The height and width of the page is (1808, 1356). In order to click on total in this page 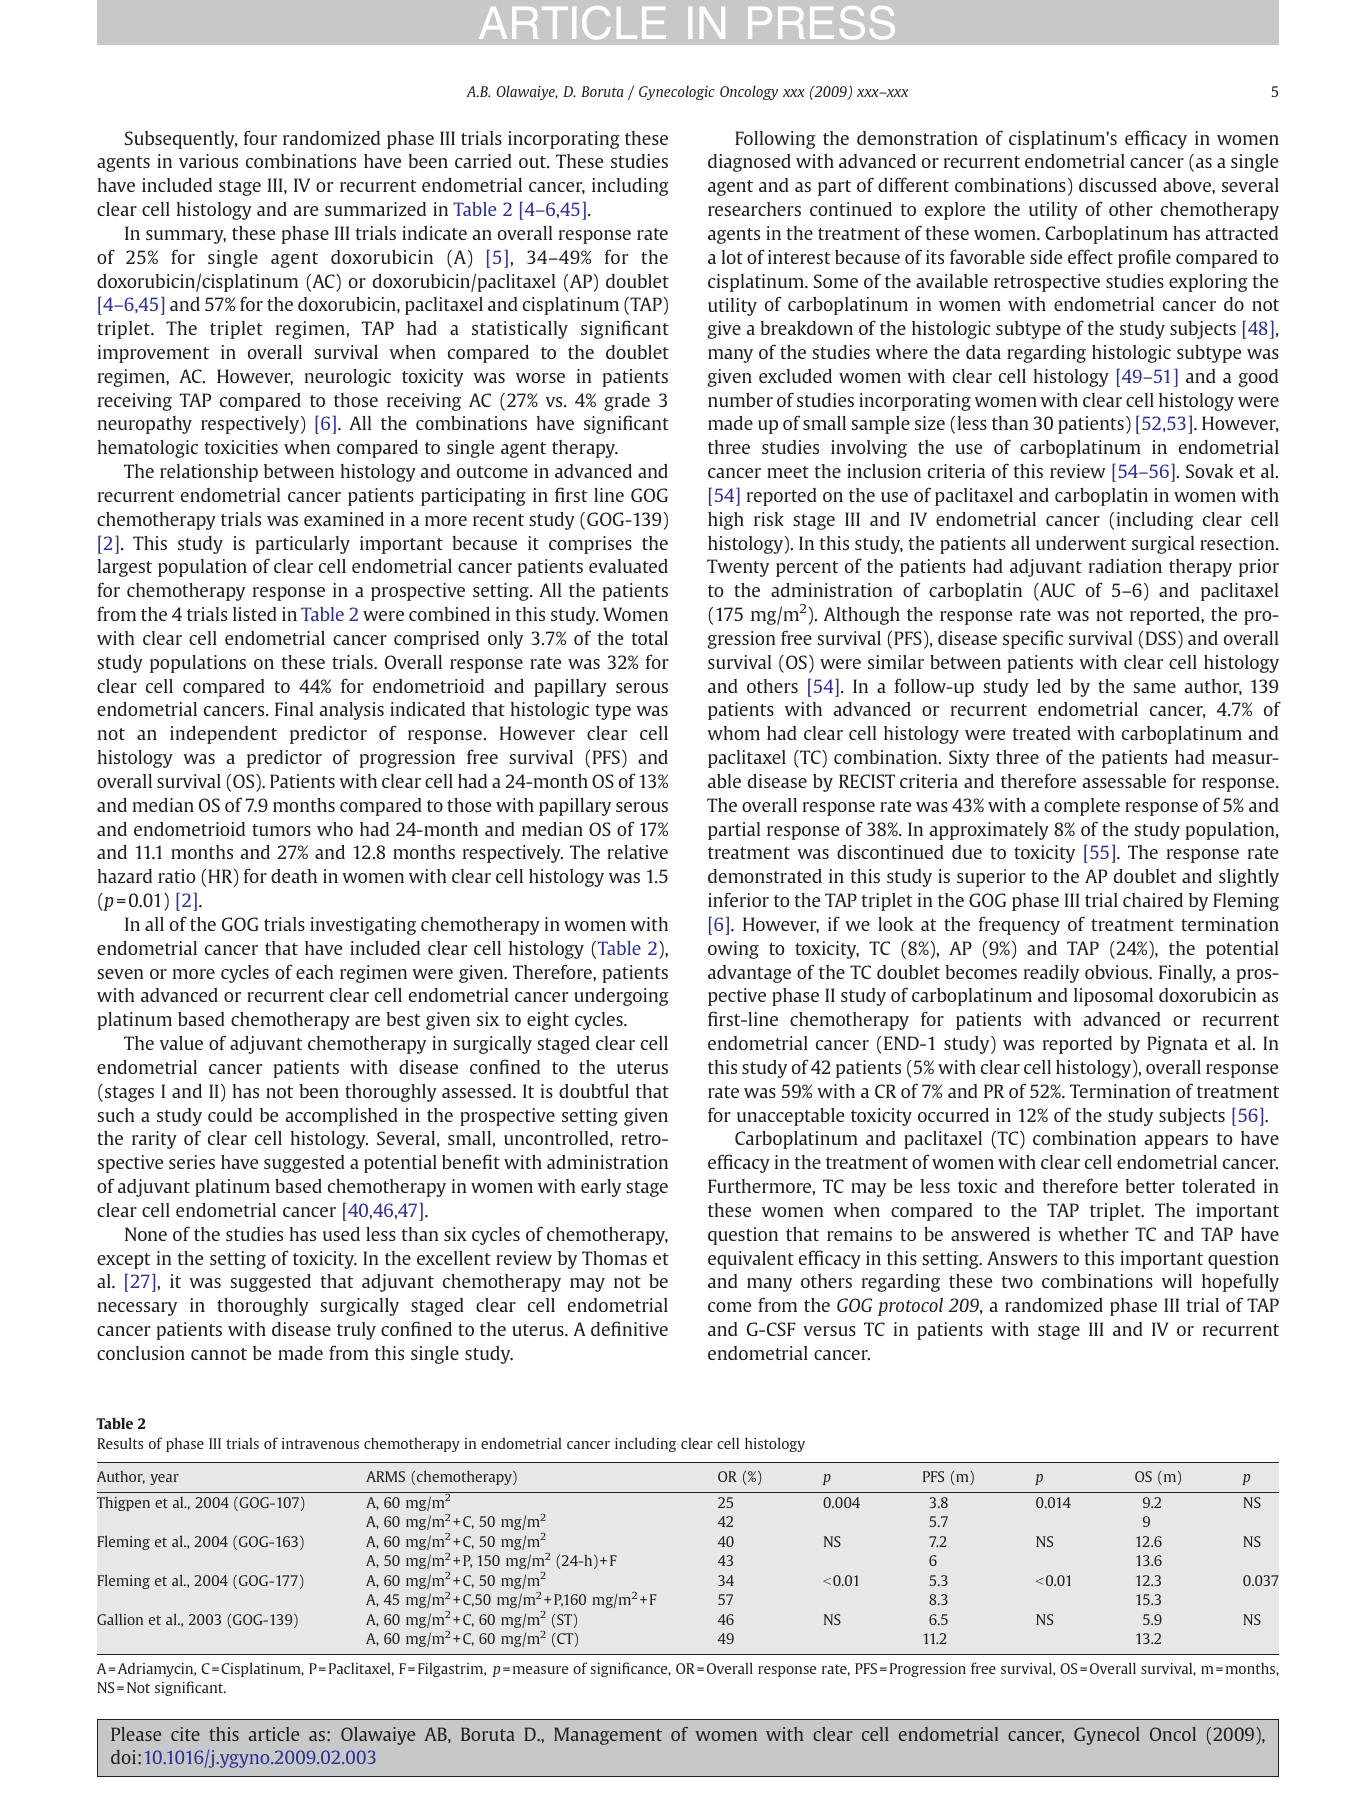, I will do `click(650, 638)`.
